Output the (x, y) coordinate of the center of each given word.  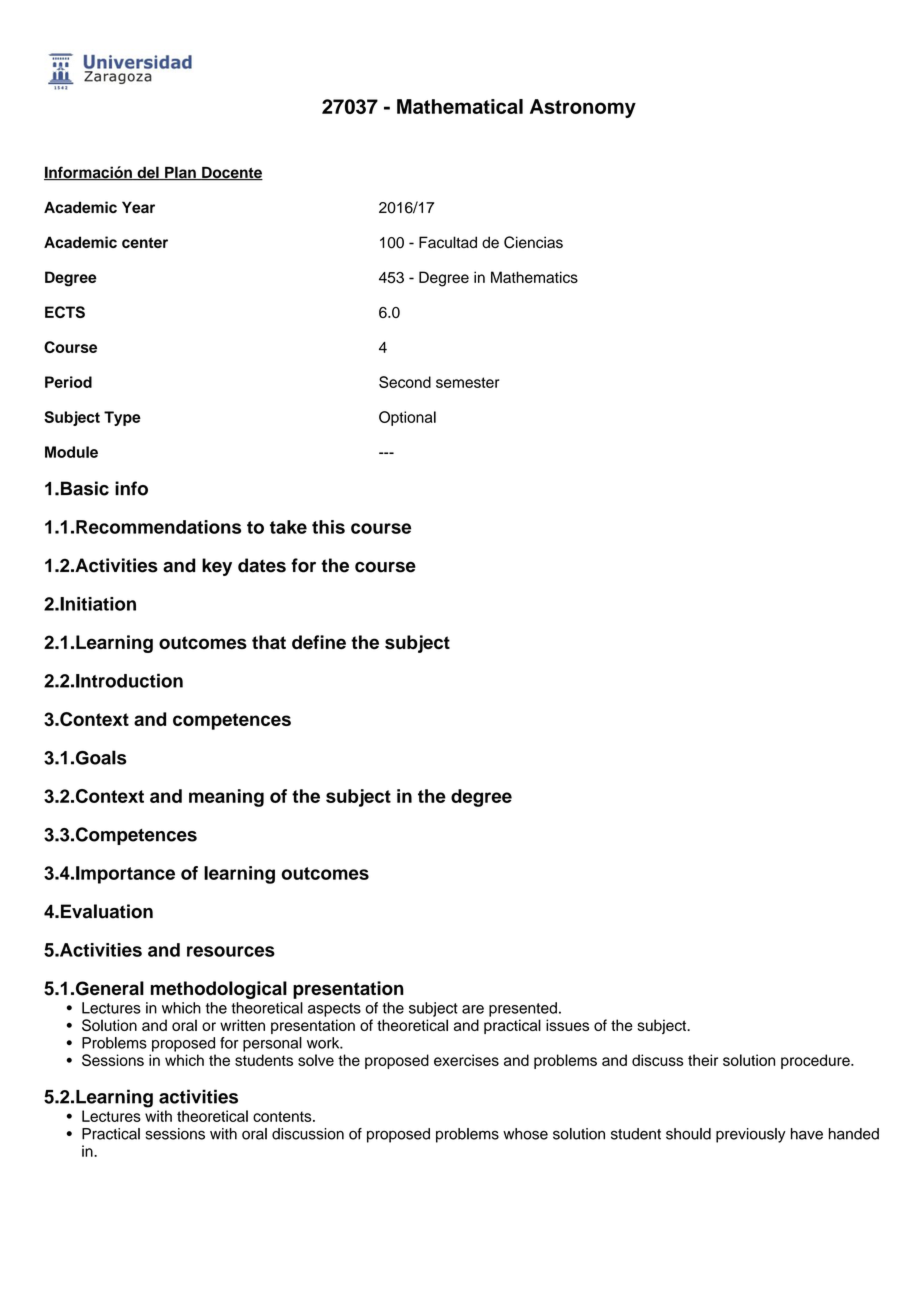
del (148, 173)
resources (231, 951)
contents (283, 1116)
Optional (407, 418)
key (217, 567)
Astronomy (583, 108)
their (703, 1060)
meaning (226, 798)
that (269, 642)
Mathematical (460, 106)
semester (468, 382)
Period (68, 382)
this (328, 527)
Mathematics (534, 277)
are (473, 1009)
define (319, 642)
